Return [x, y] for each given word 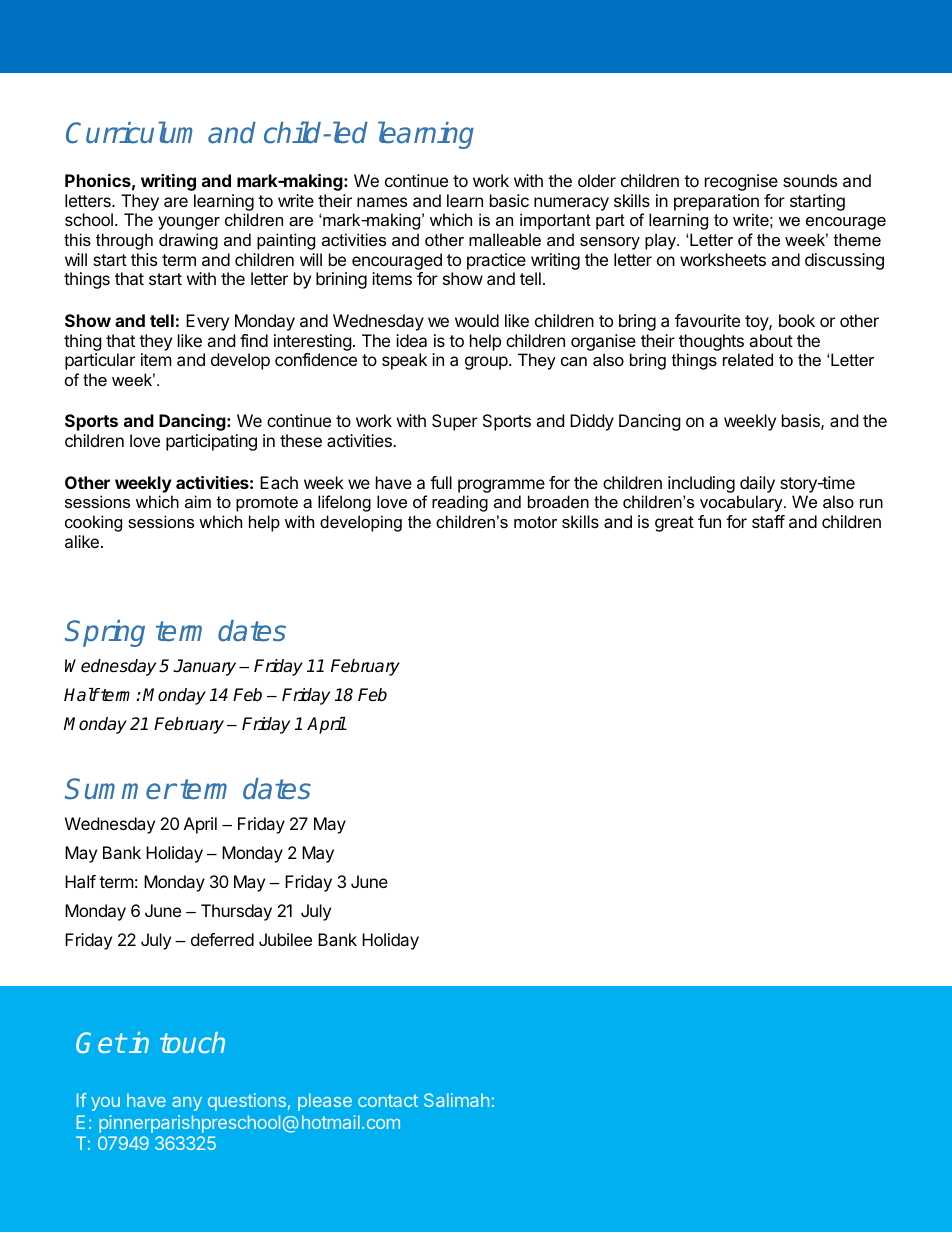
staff [768, 521]
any [187, 1104]
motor [535, 522]
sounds [810, 180]
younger [189, 223]
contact [388, 1100]
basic [509, 200]
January [204, 667]
